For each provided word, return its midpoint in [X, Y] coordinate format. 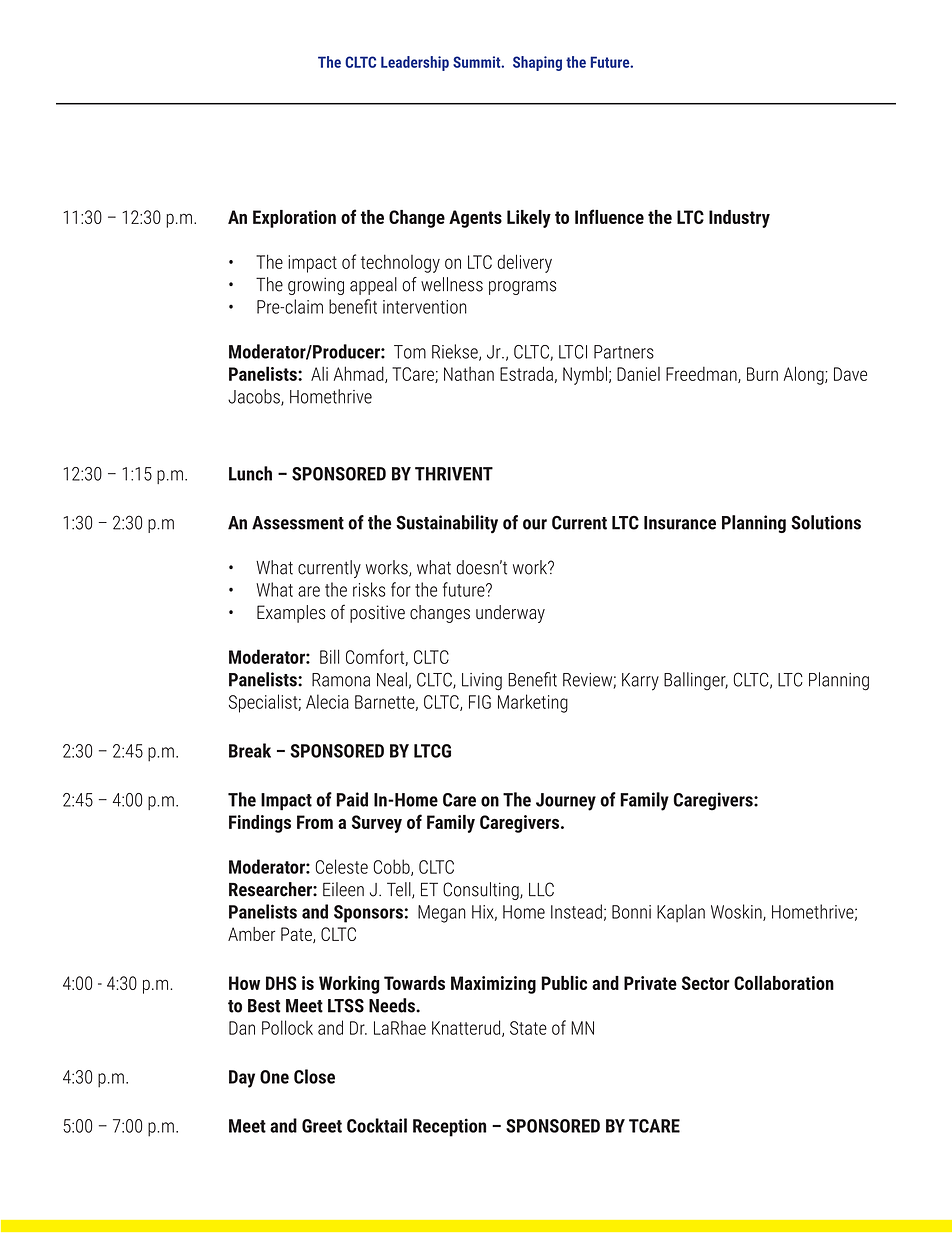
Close [314, 1076]
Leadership [415, 63]
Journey [566, 802]
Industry [739, 219]
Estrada [526, 373]
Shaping [537, 63]
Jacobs [255, 397]
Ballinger [696, 681]
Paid [352, 799]
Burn [762, 374]
